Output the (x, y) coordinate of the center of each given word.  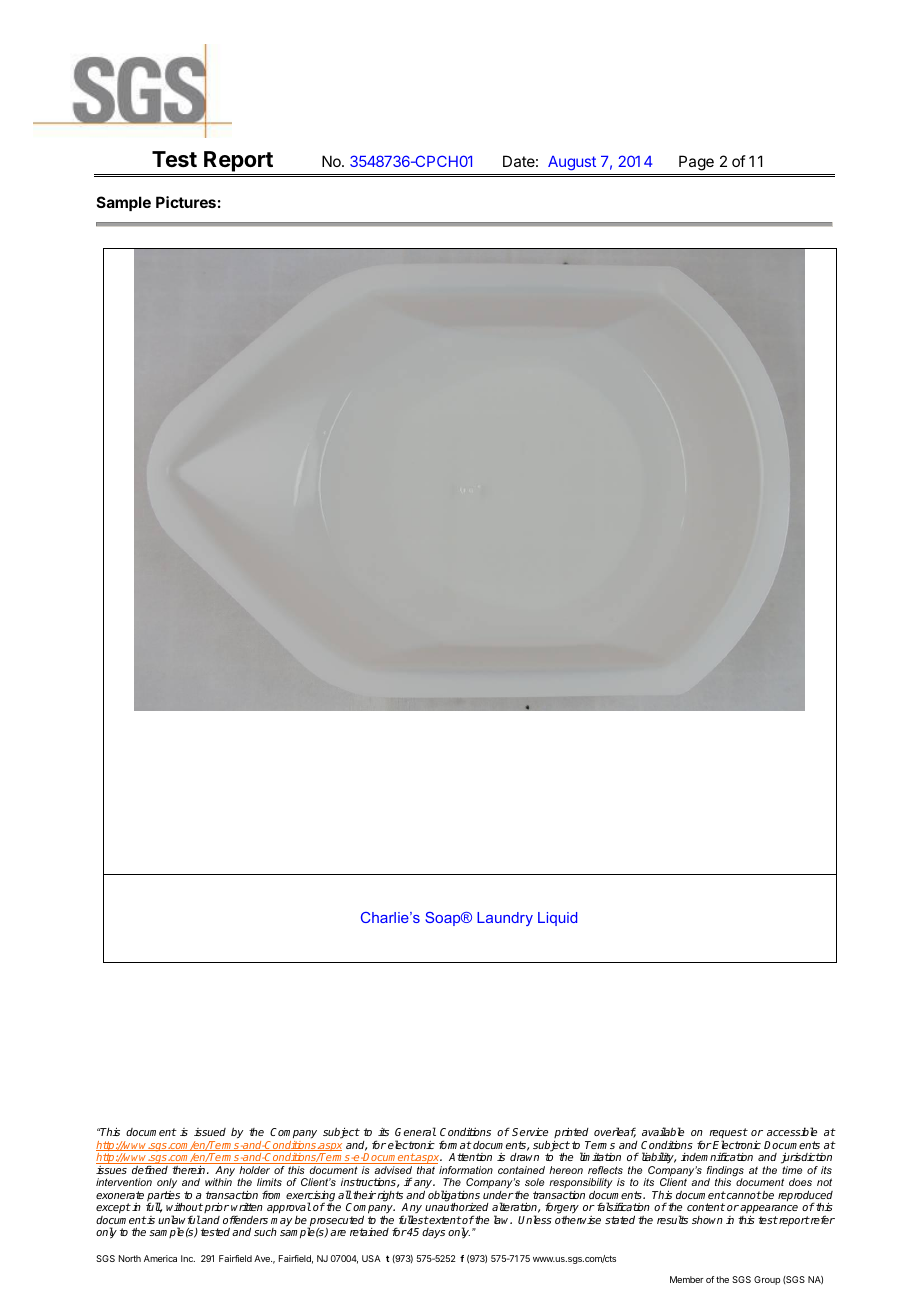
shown (707, 1220)
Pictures (186, 202)
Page (696, 163)
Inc (188, 1258)
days (433, 1233)
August (572, 163)
